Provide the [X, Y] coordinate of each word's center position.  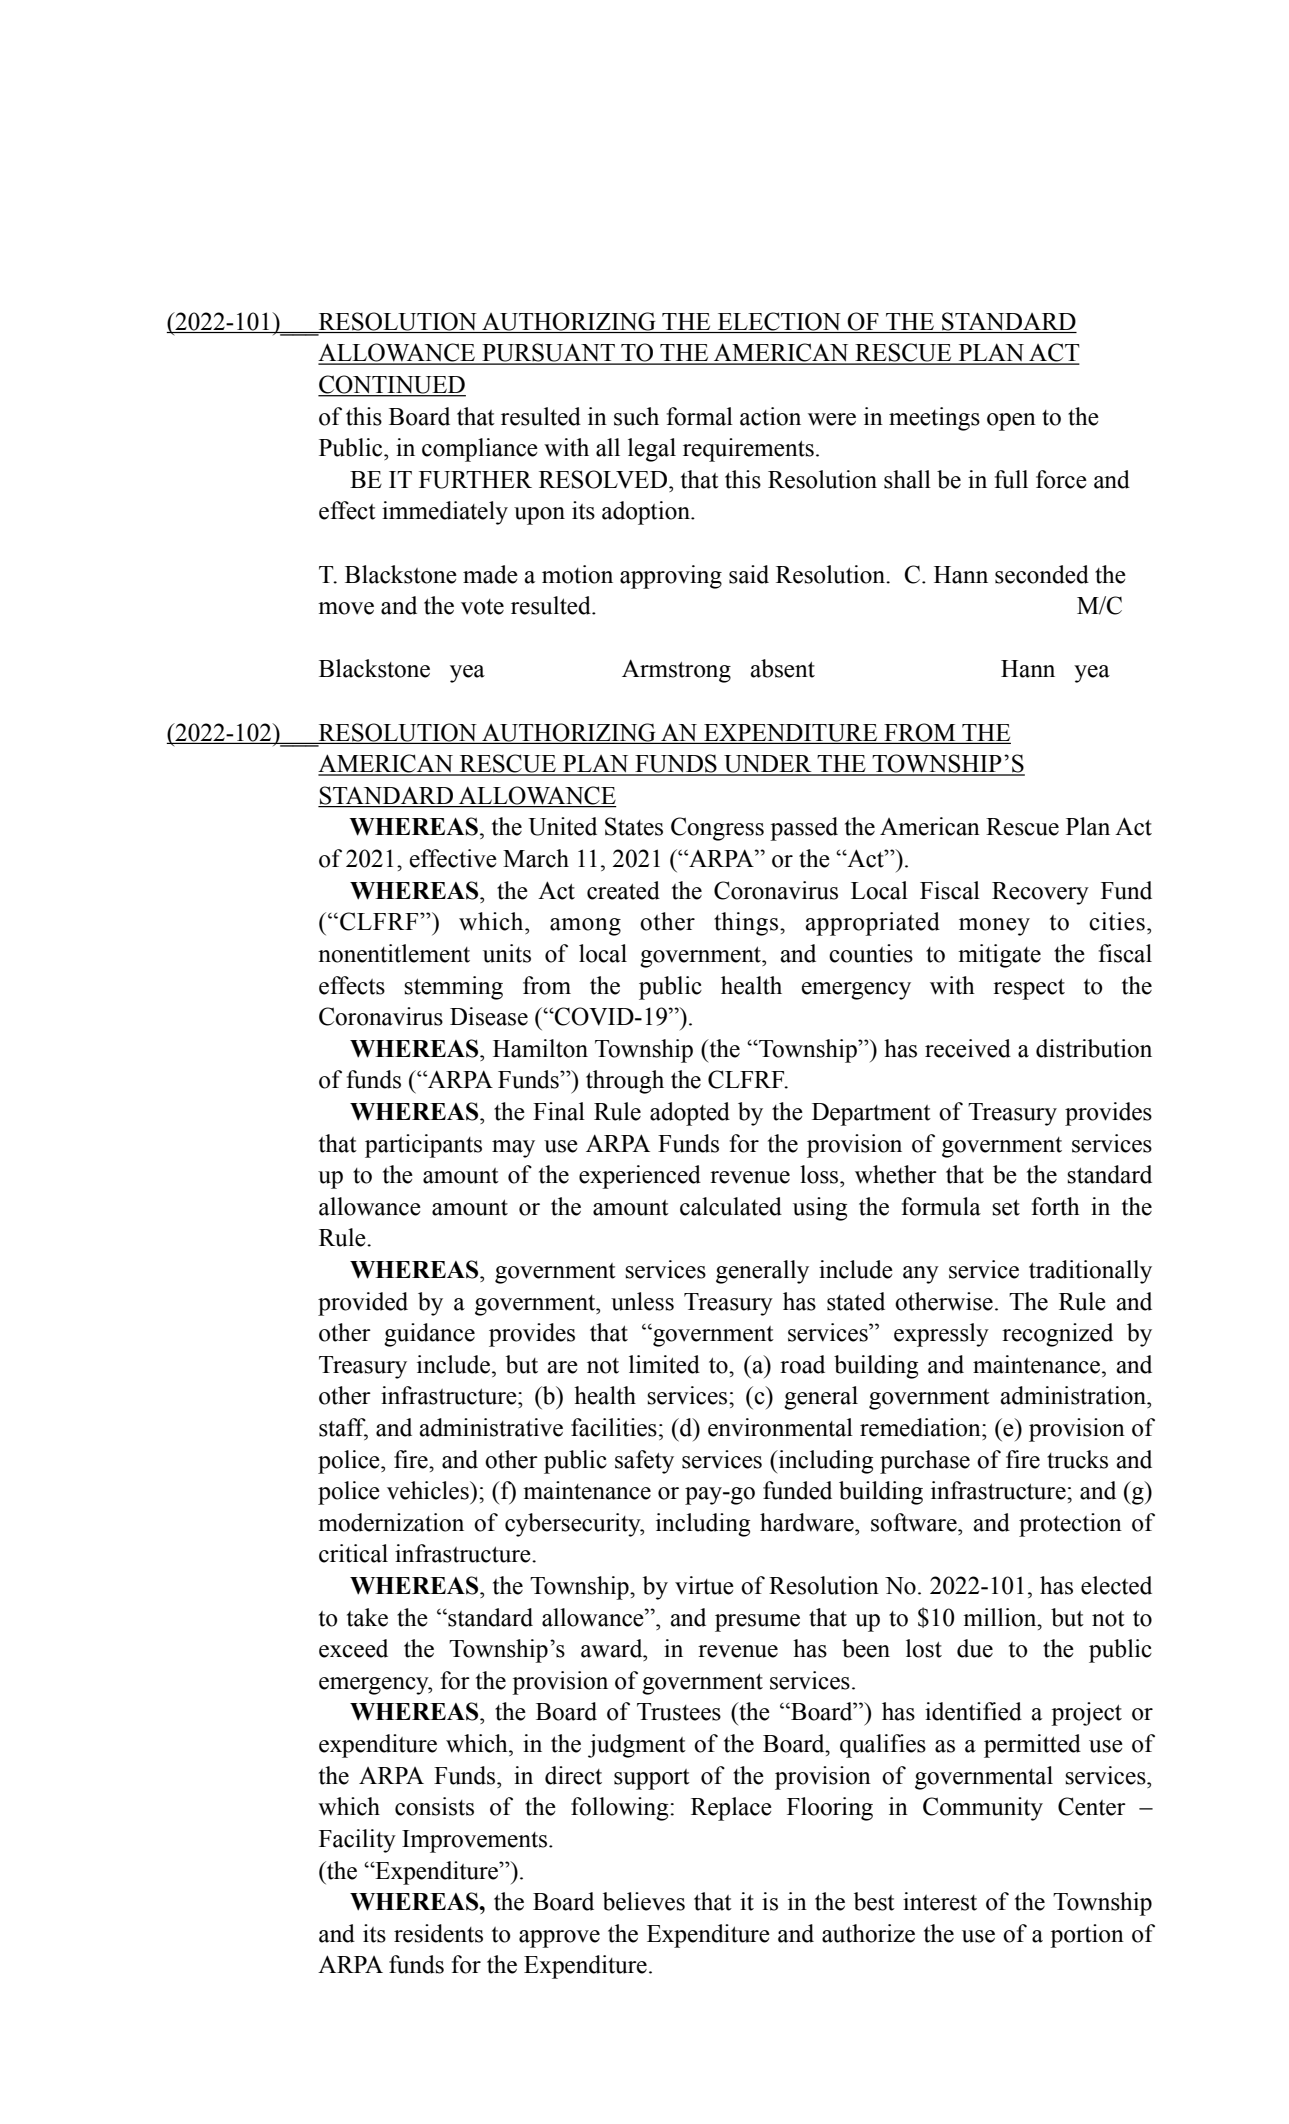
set [1006, 1208]
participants [423, 1146]
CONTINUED [392, 385]
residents [438, 1933]
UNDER [768, 765]
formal [699, 416]
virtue [704, 1585]
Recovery [1040, 893]
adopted [690, 1114]
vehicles [429, 1490]
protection [1070, 1525]
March [536, 858]
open [1011, 422]
